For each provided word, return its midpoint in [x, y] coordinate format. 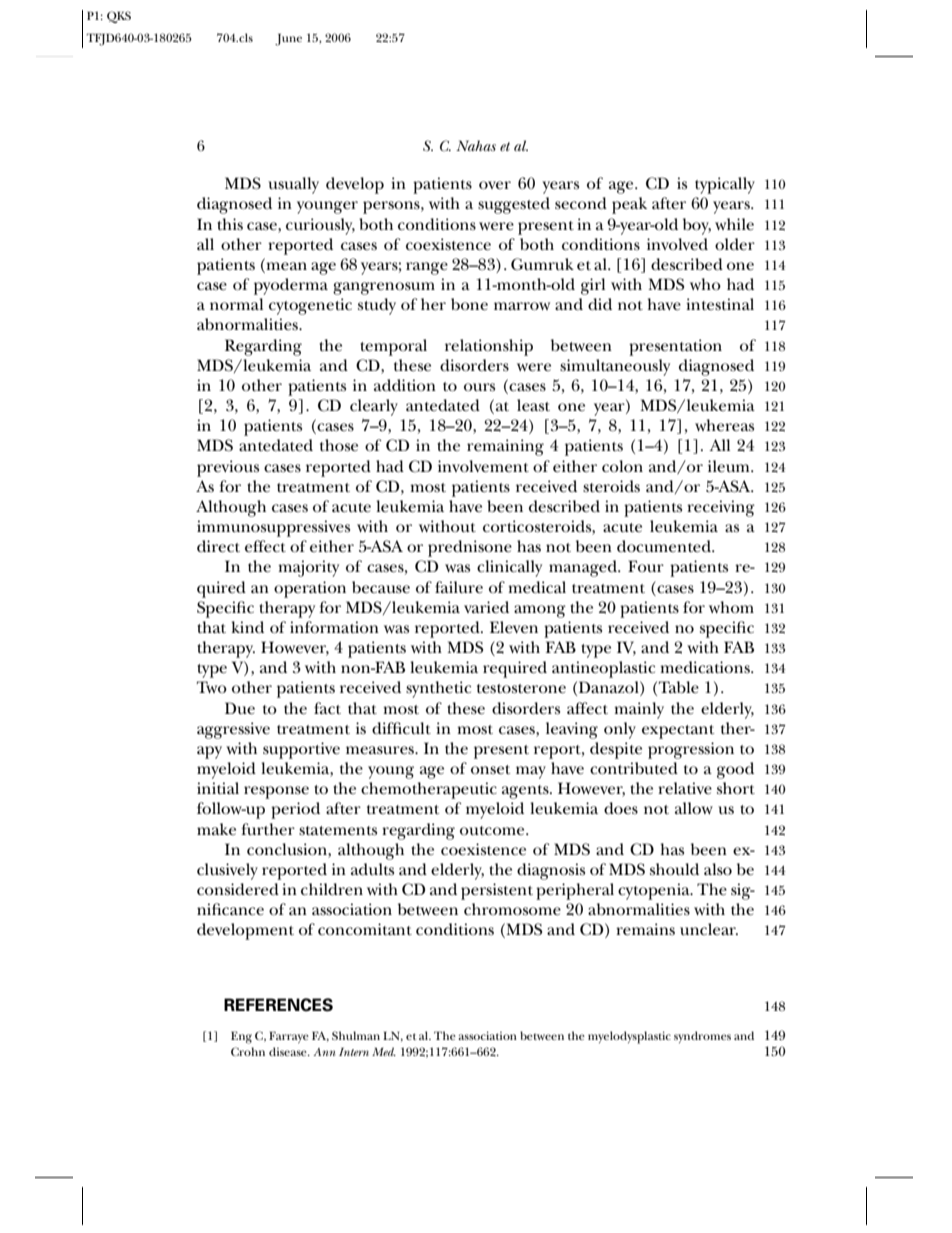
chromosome [512, 909]
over [495, 185]
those [339, 445]
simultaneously [615, 367]
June [288, 40]
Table [679, 687]
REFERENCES [278, 1005]
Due [240, 708]
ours [479, 387]
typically [725, 185]
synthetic [438, 689]
